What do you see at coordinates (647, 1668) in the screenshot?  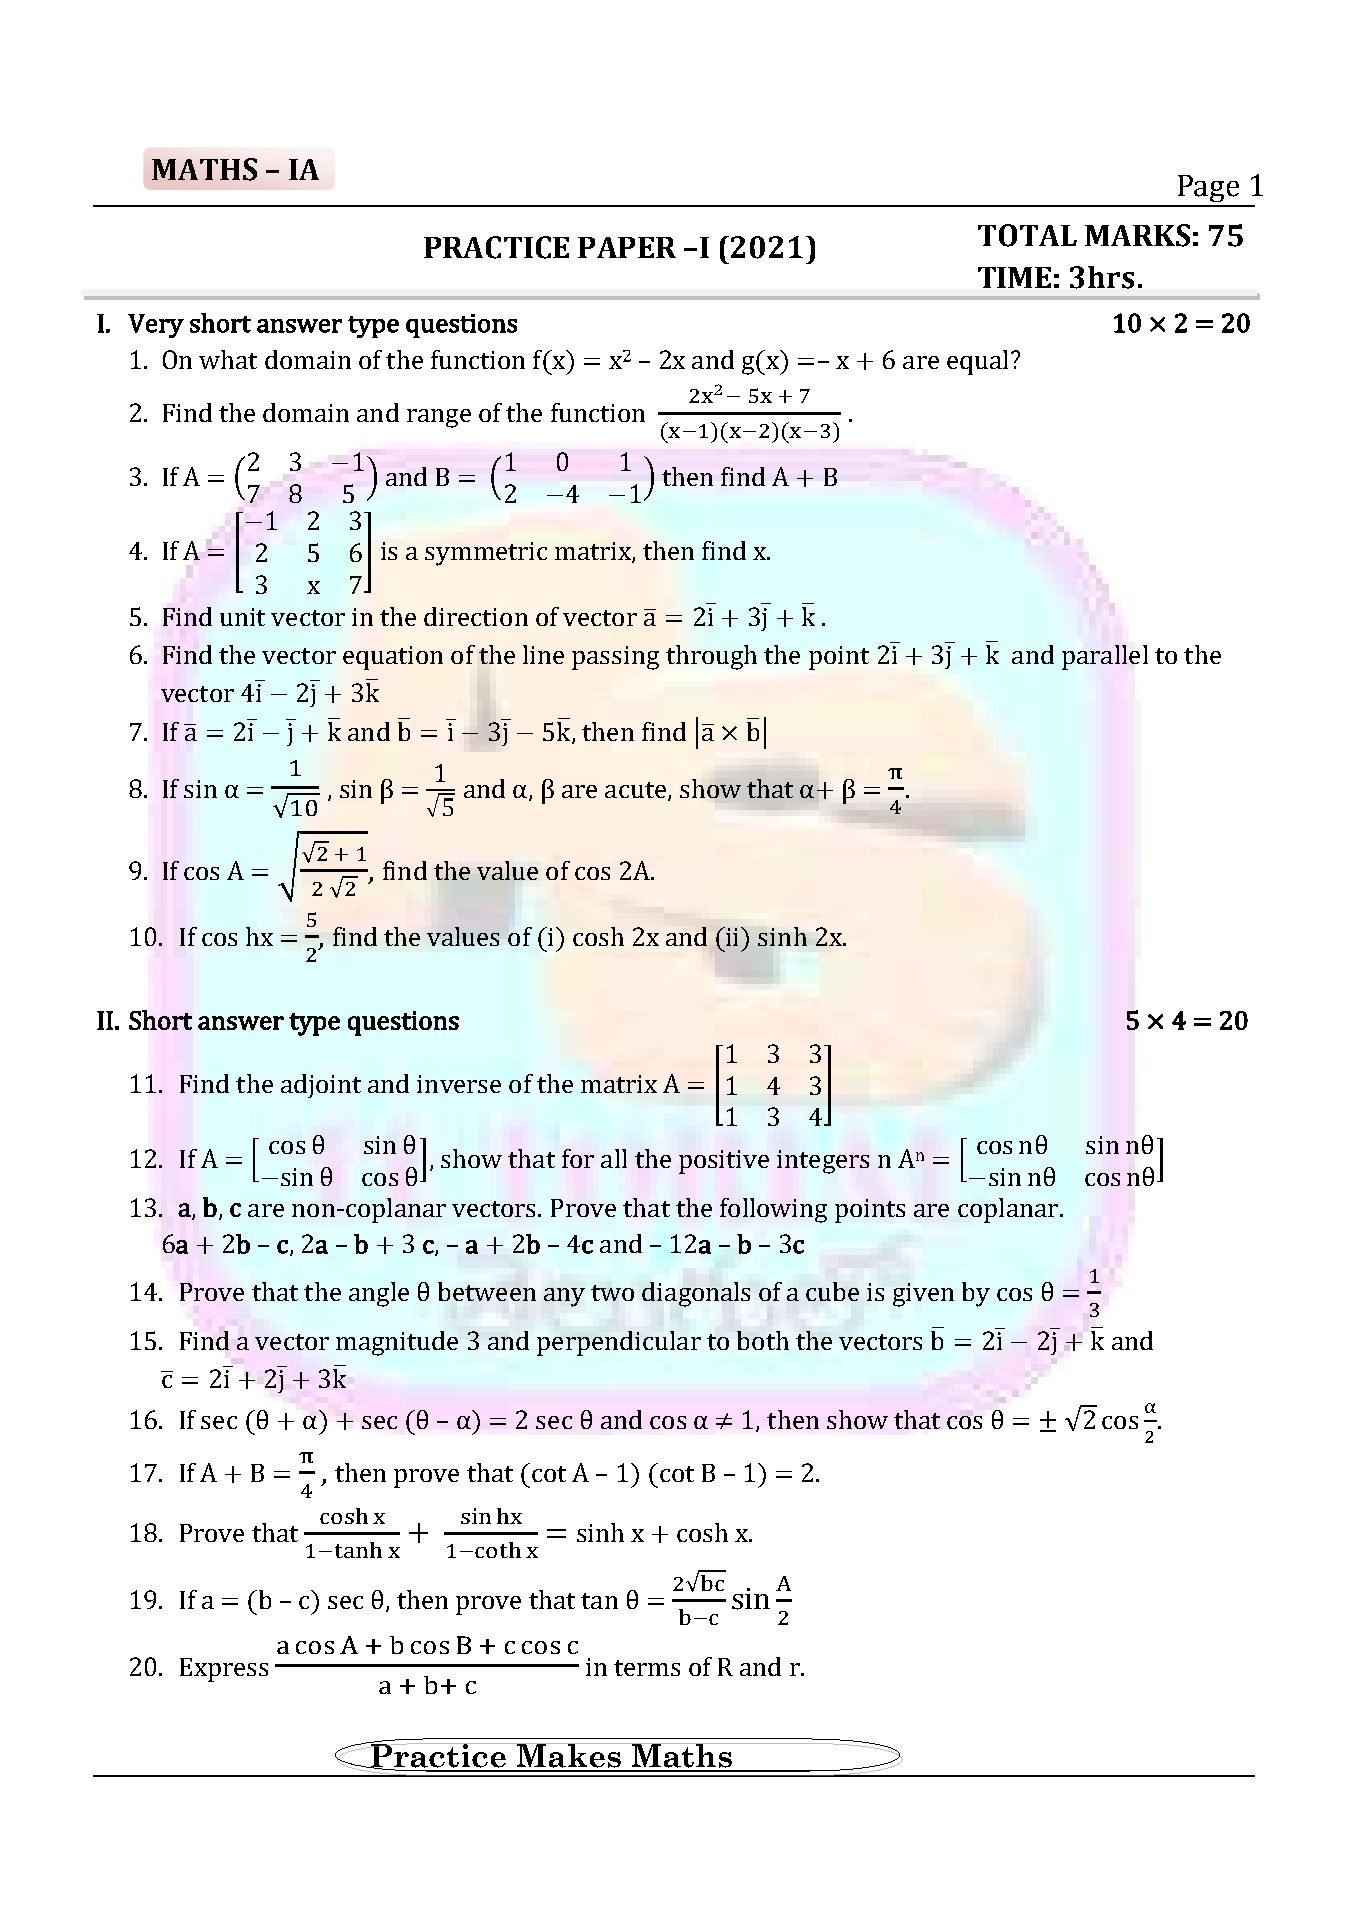 I see `terms` at bounding box center [647, 1668].
